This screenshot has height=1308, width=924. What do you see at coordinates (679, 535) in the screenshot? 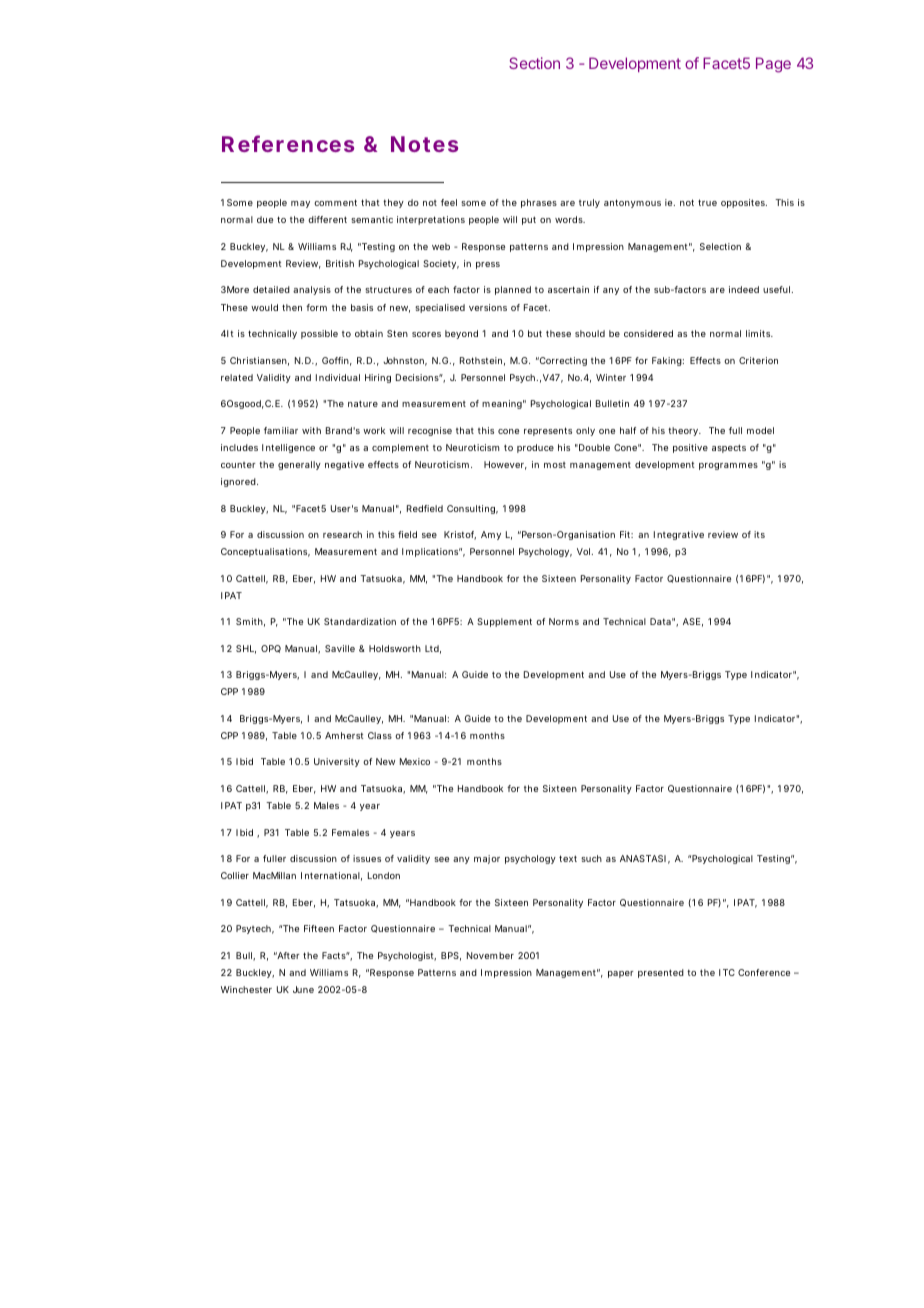
I see `Integrative` at bounding box center [679, 535].
